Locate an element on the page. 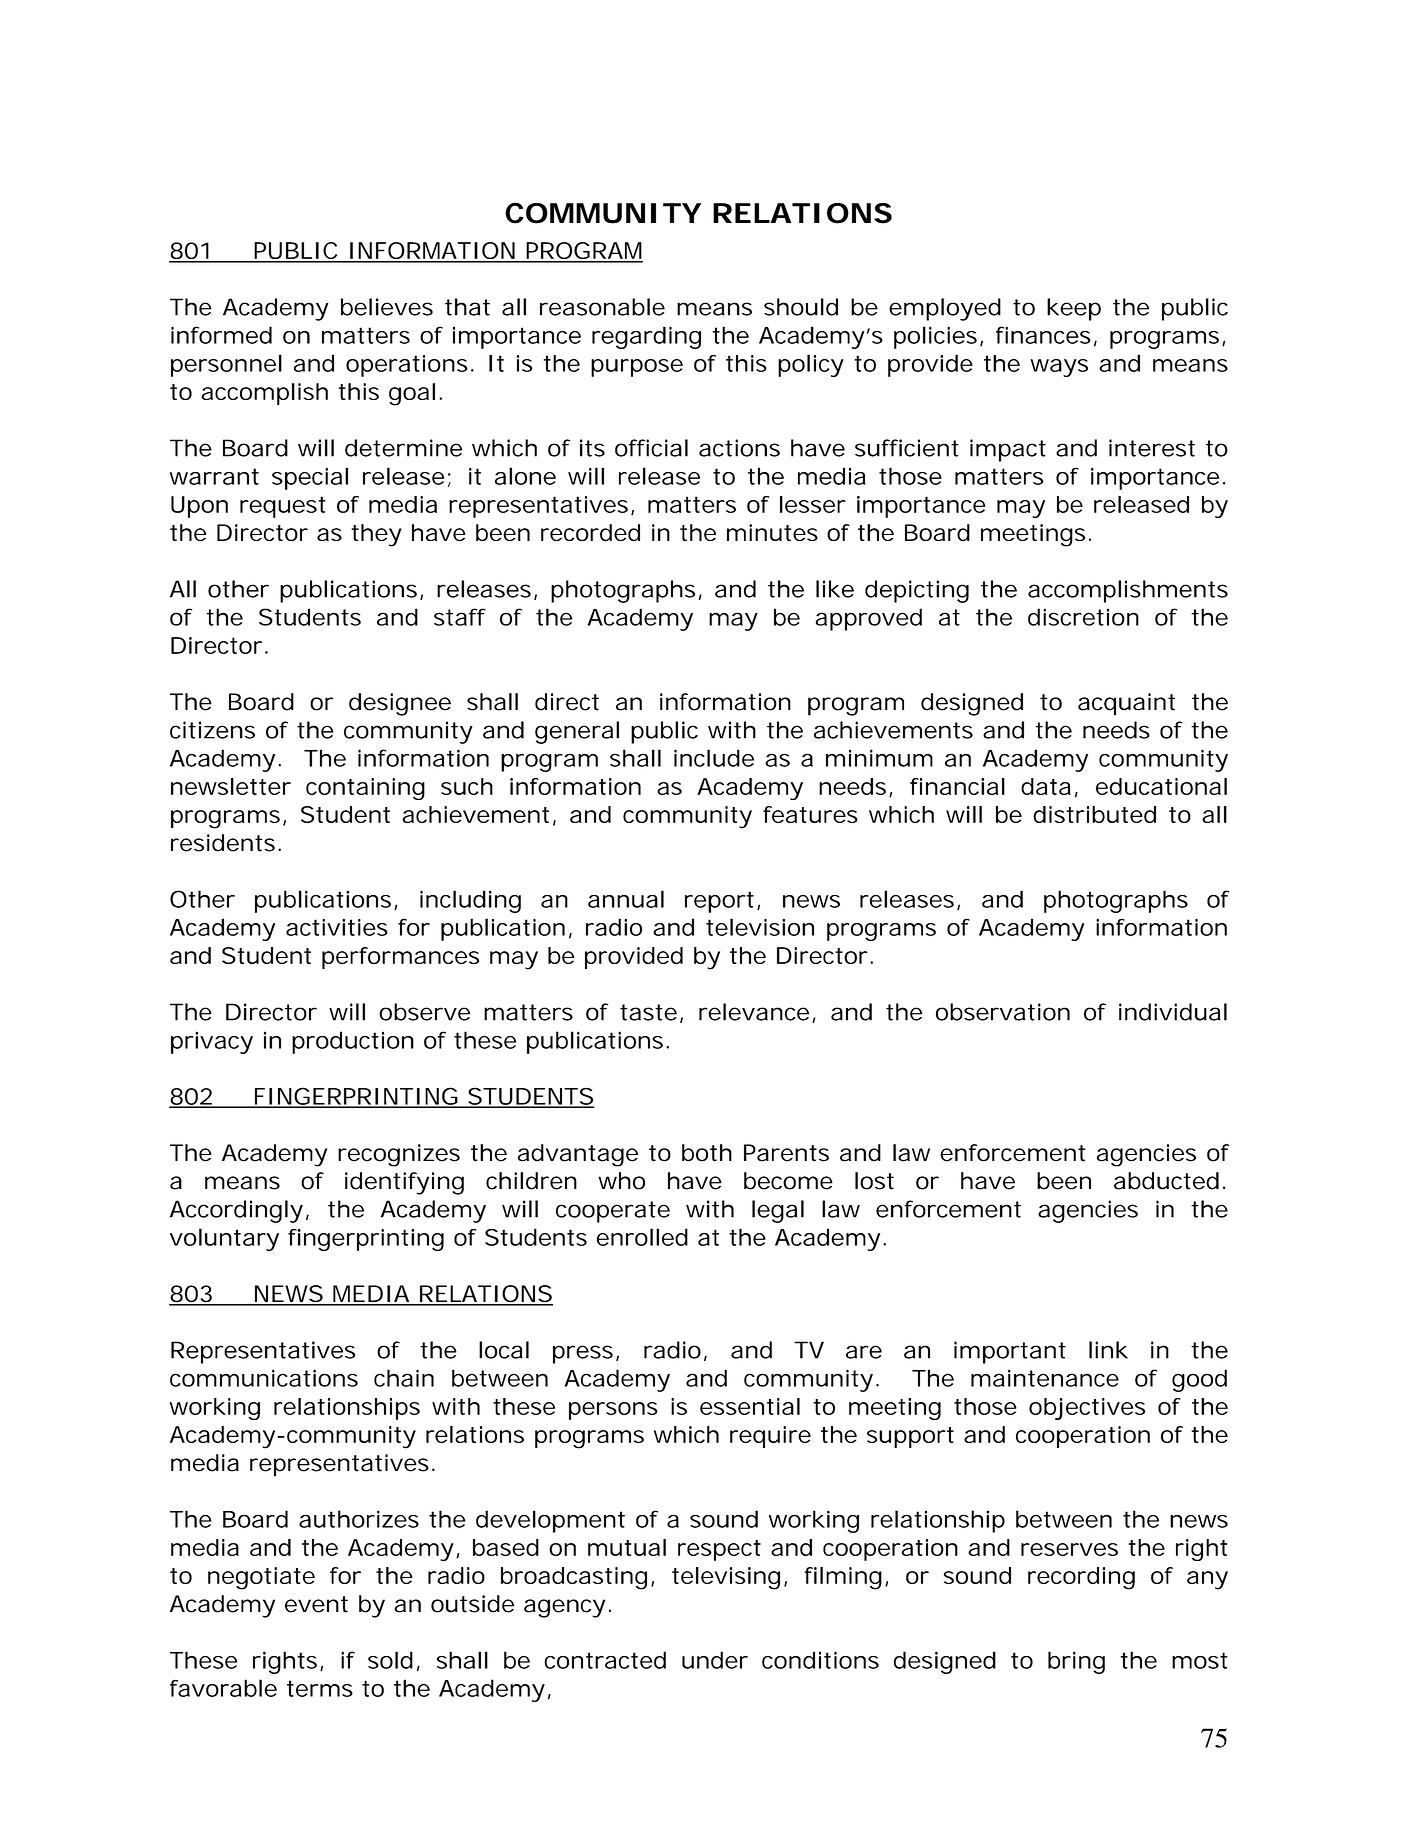 This image has width=1420, height=1837. observation is located at coordinates (1003, 1012).
